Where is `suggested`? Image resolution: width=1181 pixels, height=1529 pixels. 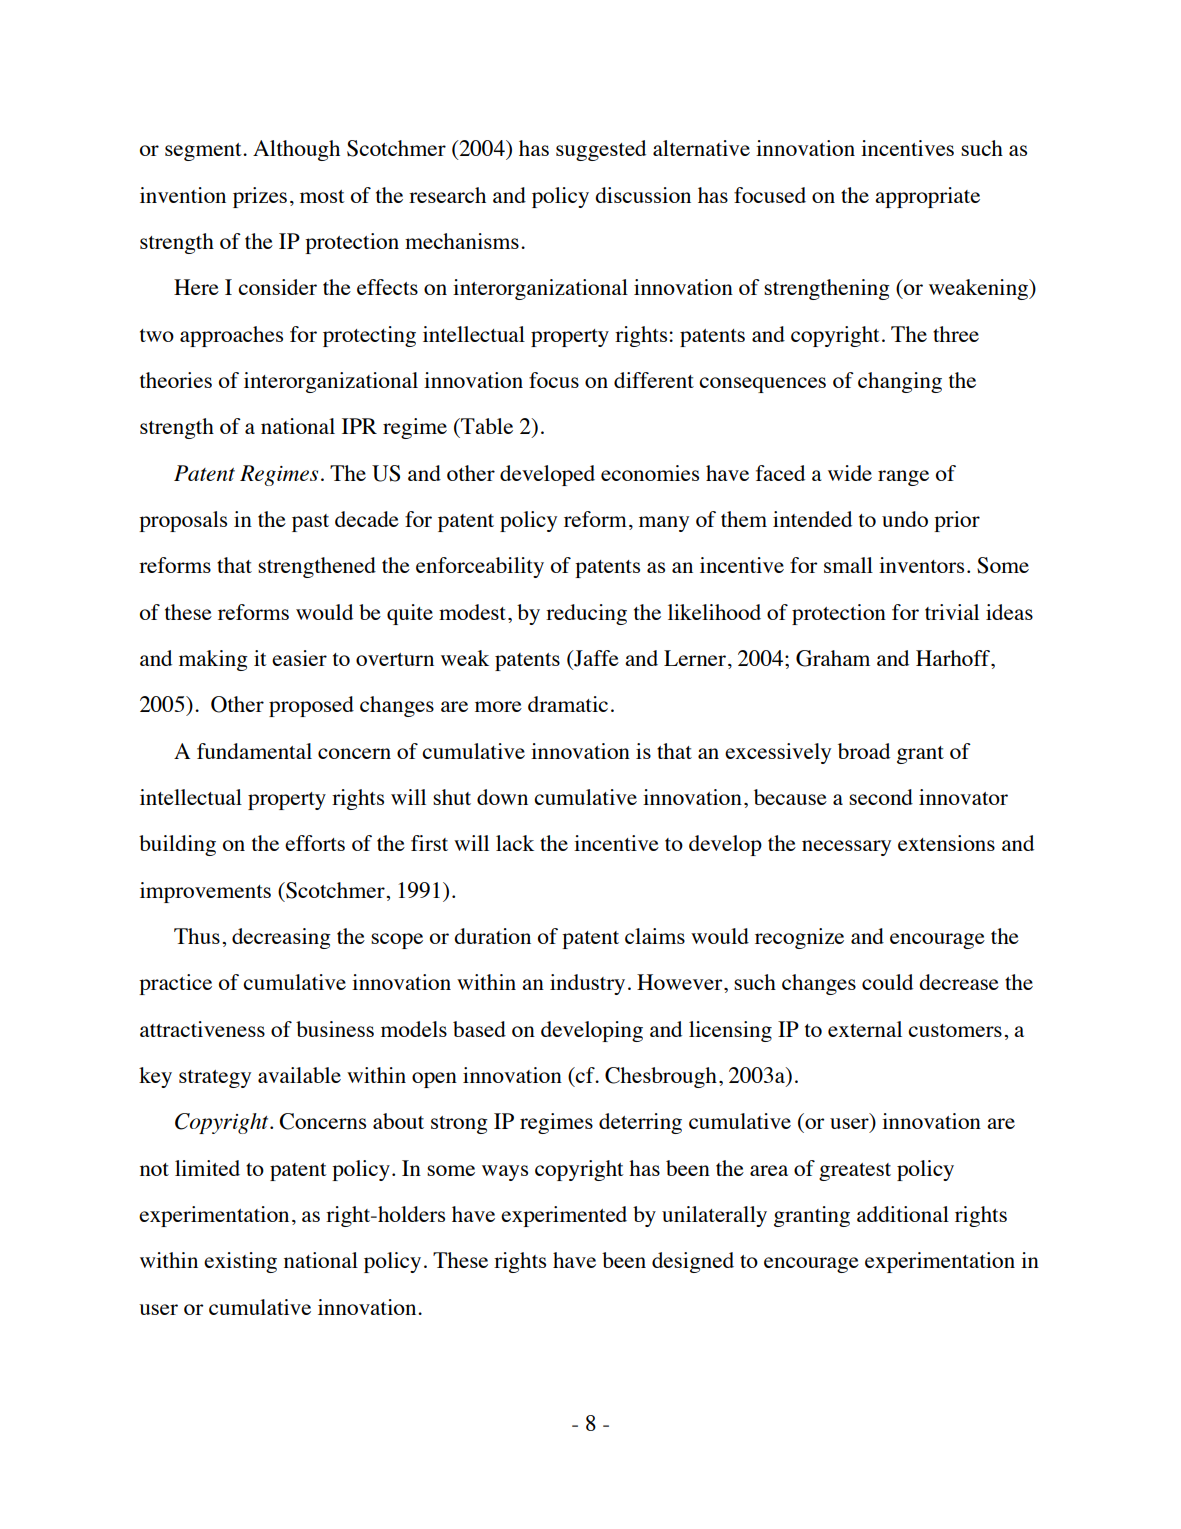 suggested is located at coordinates (601, 150).
